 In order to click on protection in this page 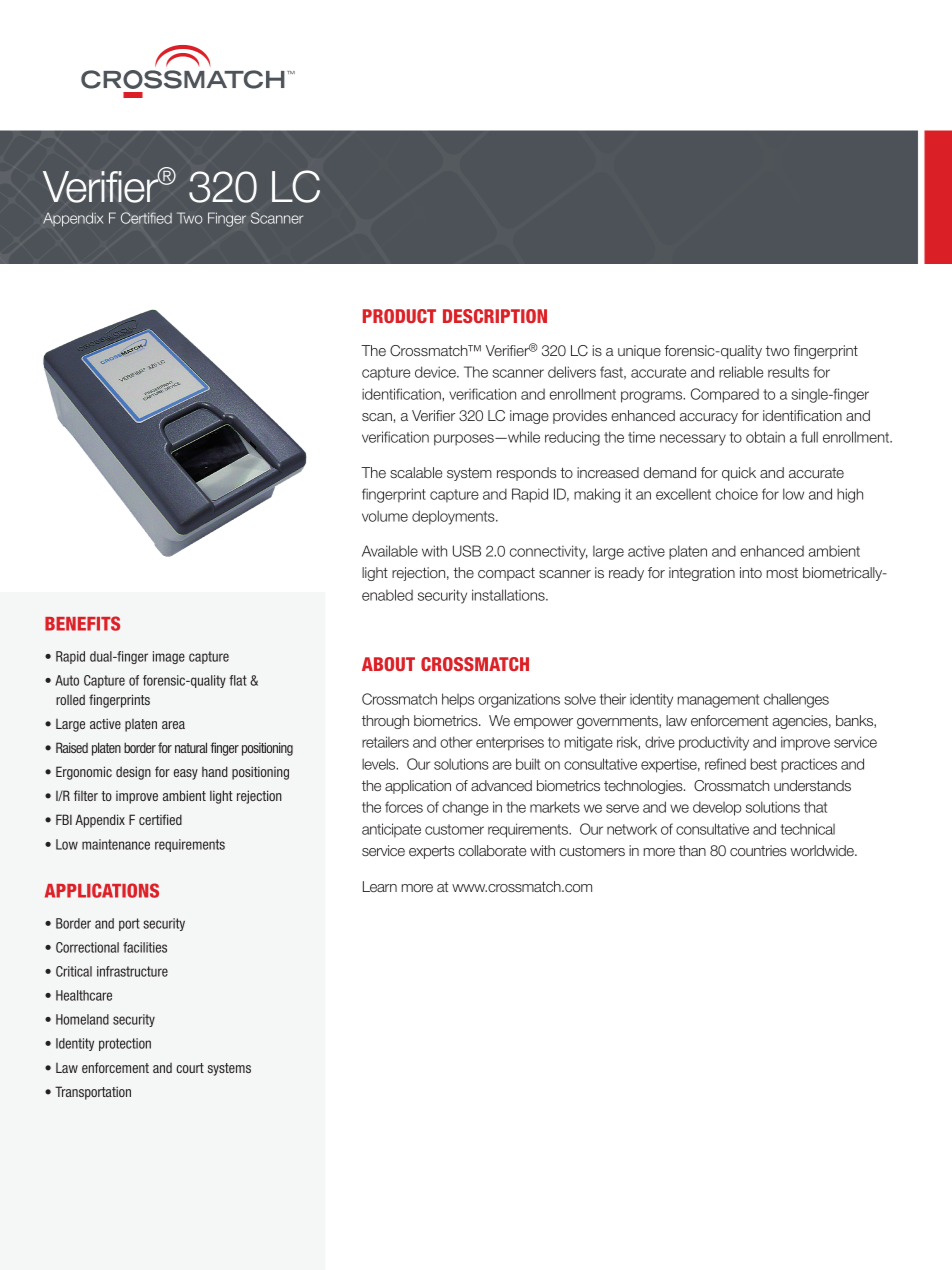, I will do `click(125, 1044)`.
